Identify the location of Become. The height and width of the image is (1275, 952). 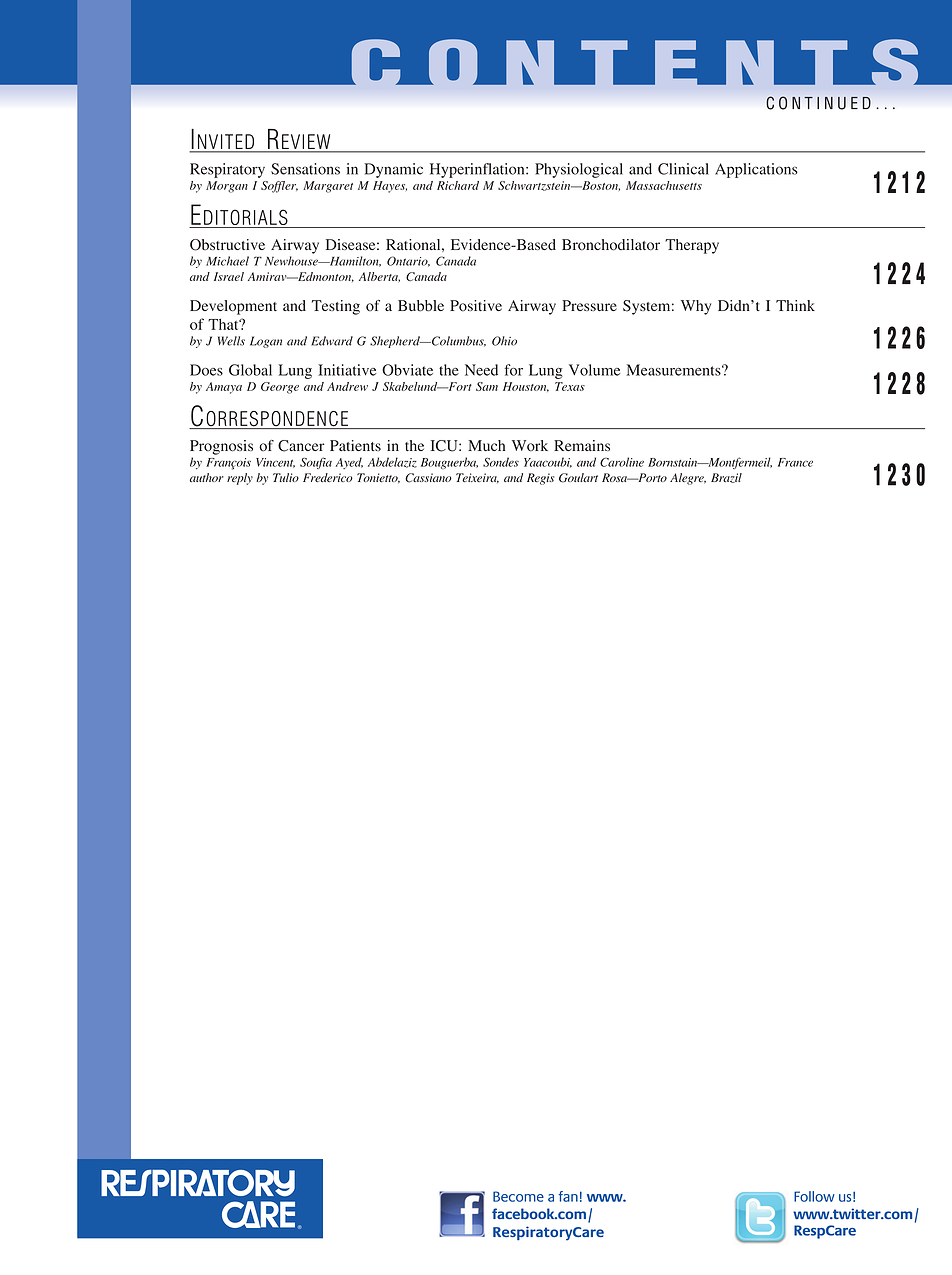
(518, 1196).
